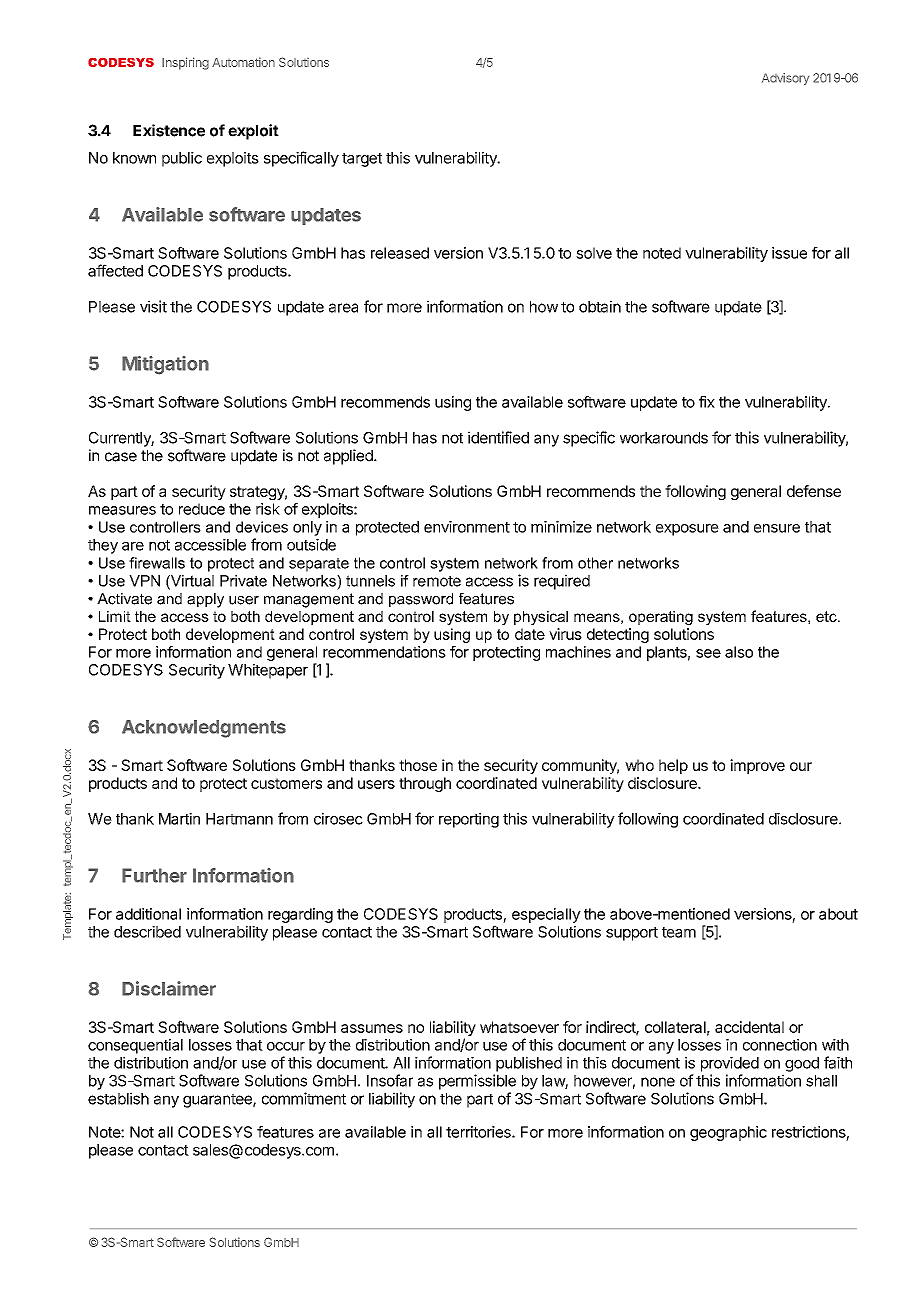  What do you see at coordinates (789, 253) in the screenshot?
I see `issue` at bounding box center [789, 253].
